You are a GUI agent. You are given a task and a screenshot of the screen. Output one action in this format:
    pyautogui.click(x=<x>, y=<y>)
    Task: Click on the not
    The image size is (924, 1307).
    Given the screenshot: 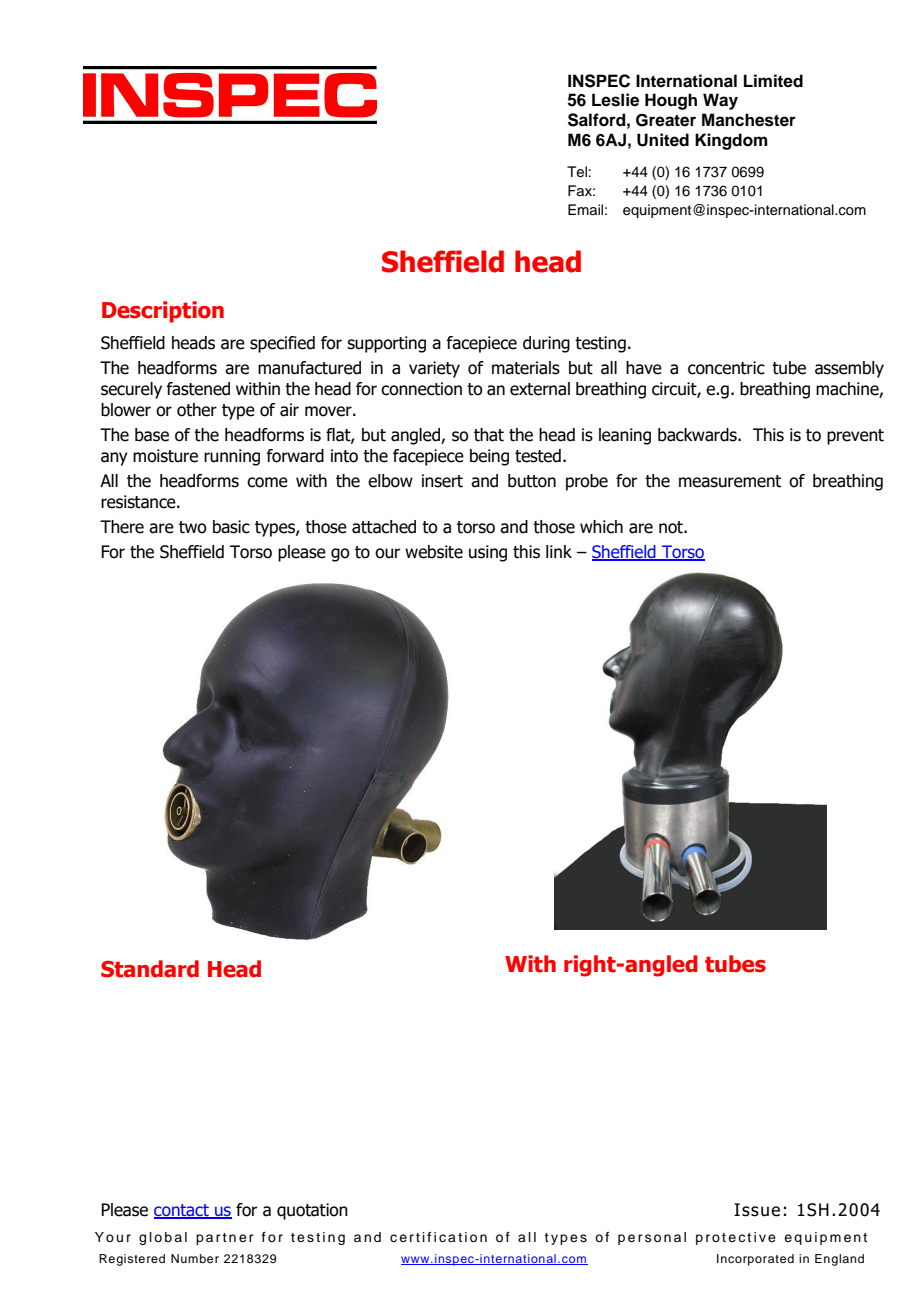 What is the action you would take?
    pyautogui.click(x=672, y=527)
